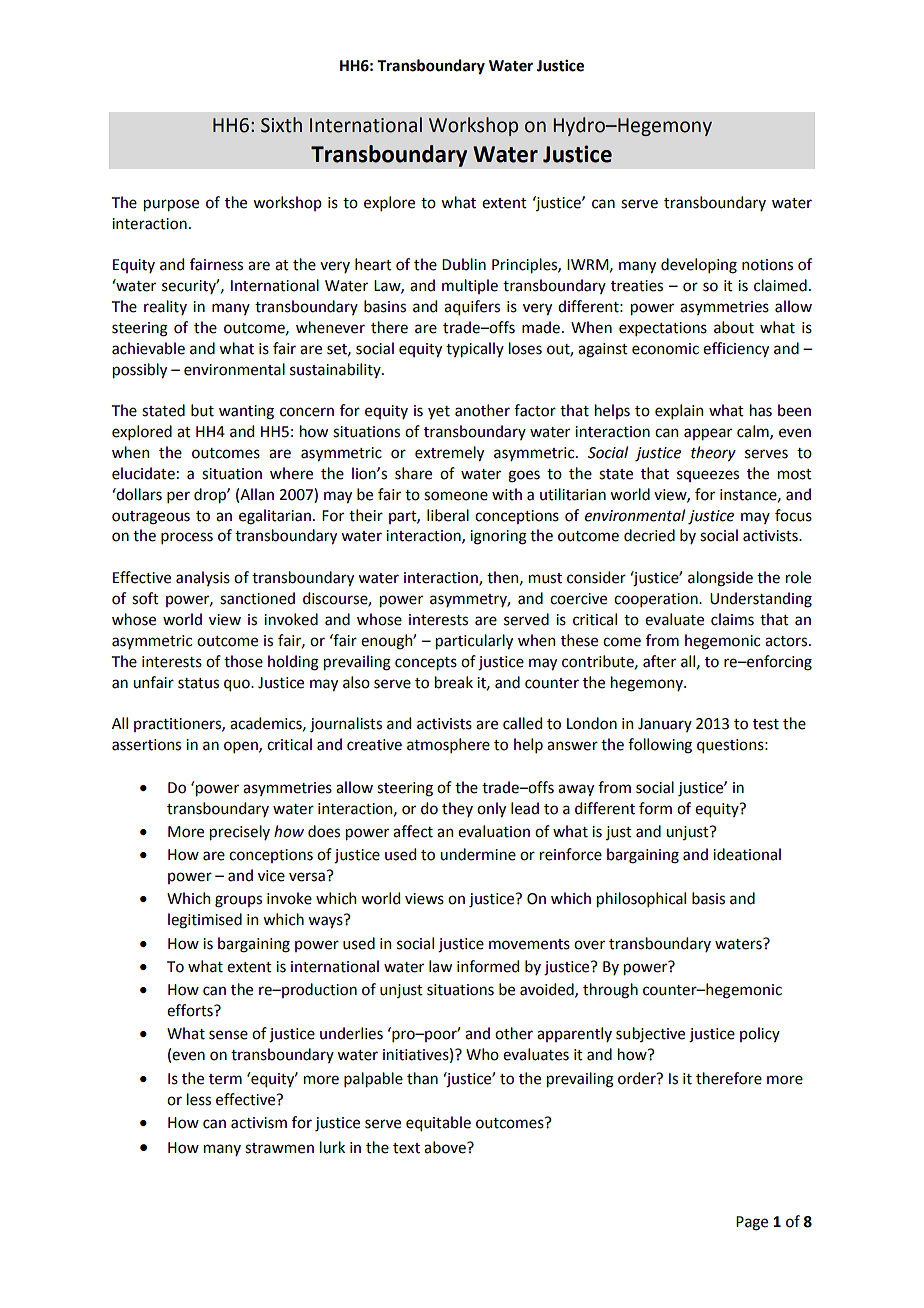 This screenshot has height=1308, width=924. I want to click on quo, so click(238, 685).
